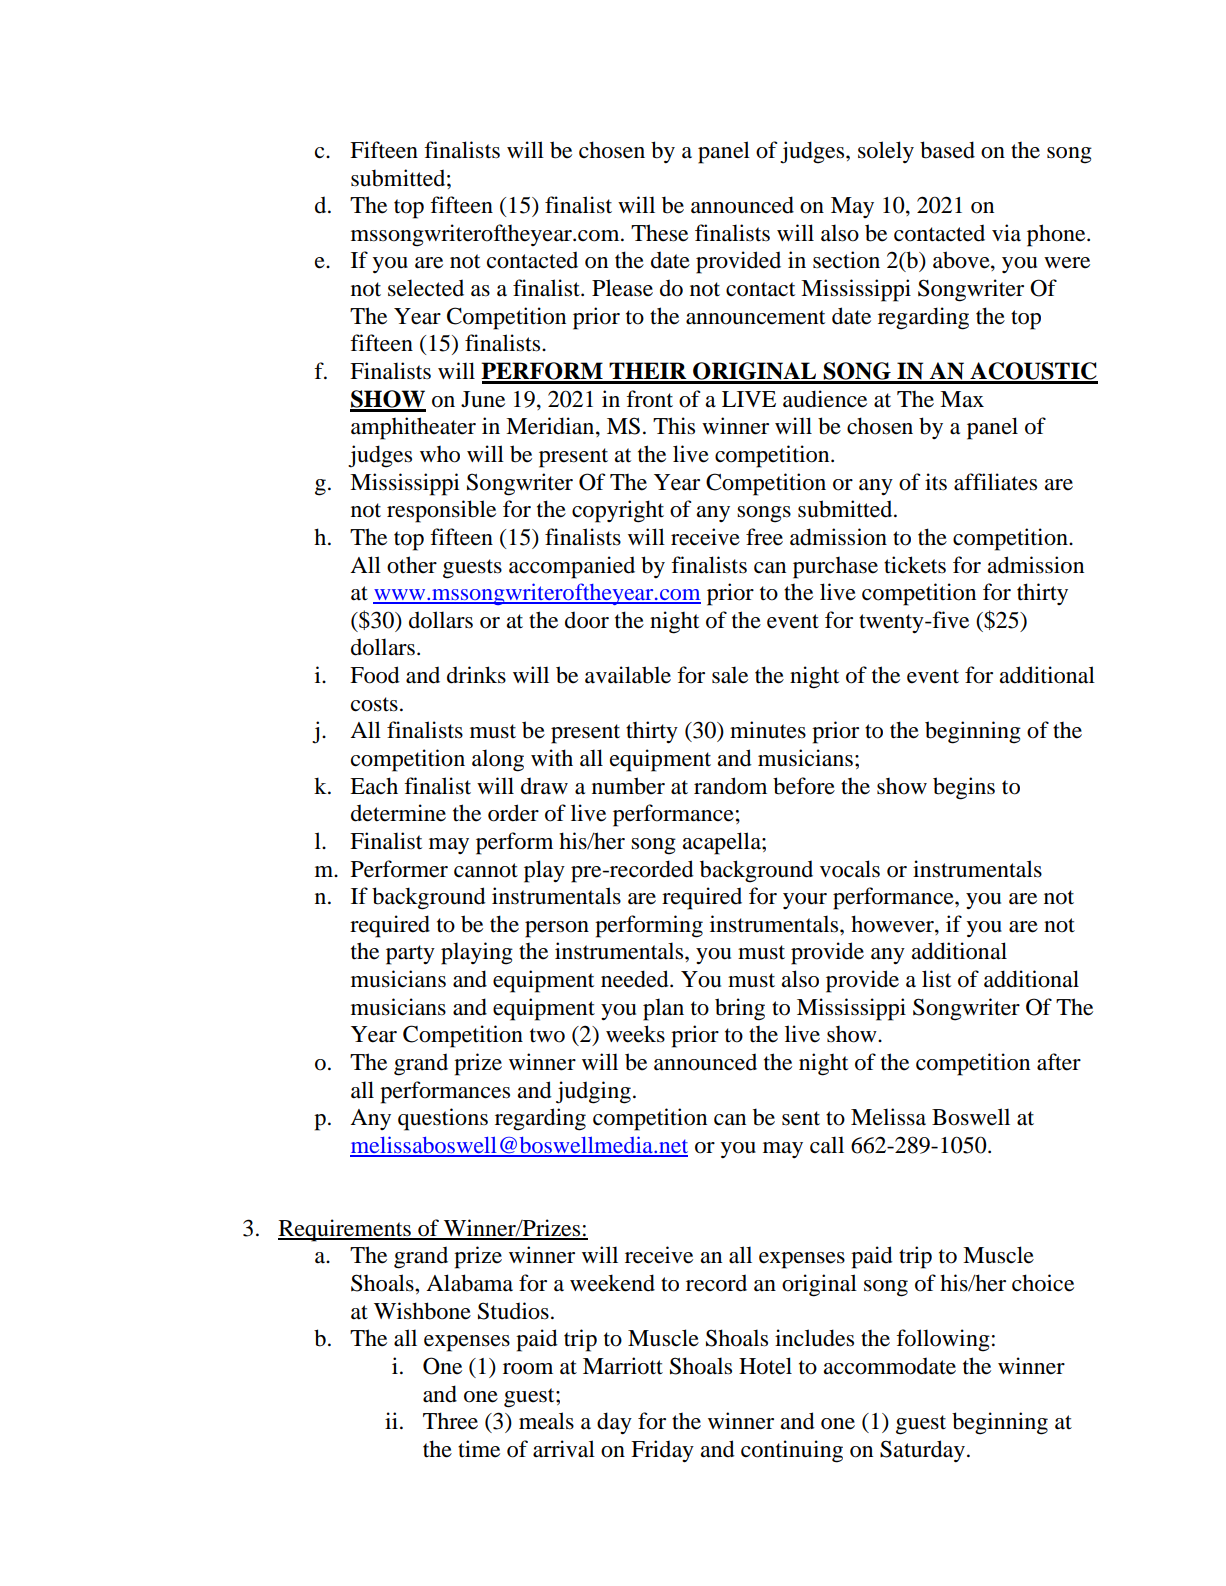 The height and width of the image is (1586, 1226). What do you see at coordinates (426, 288) in the image?
I see `selected` at bounding box center [426, 288].
